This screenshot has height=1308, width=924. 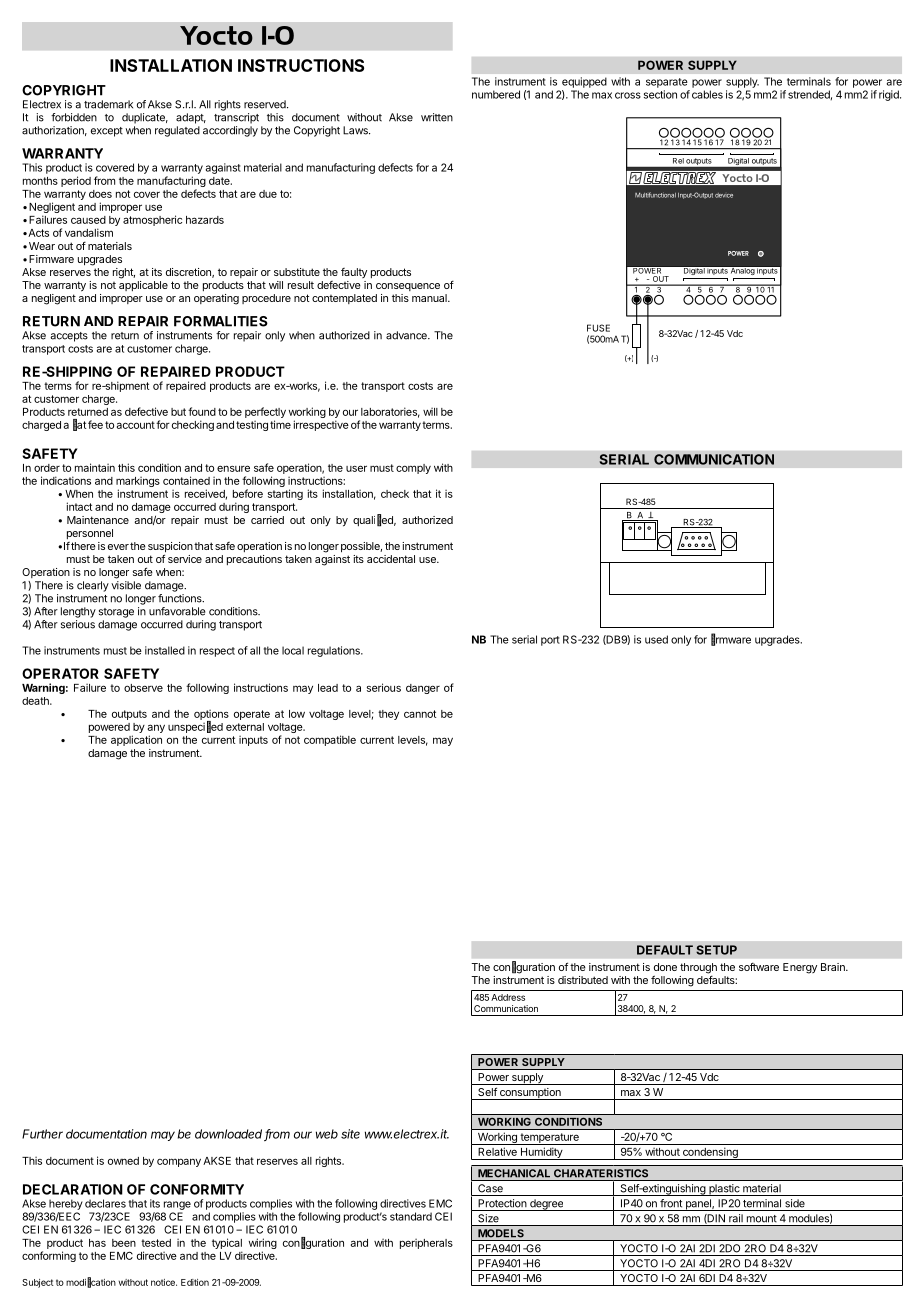 I want to click on trademark, so click(x=108, y=104).
